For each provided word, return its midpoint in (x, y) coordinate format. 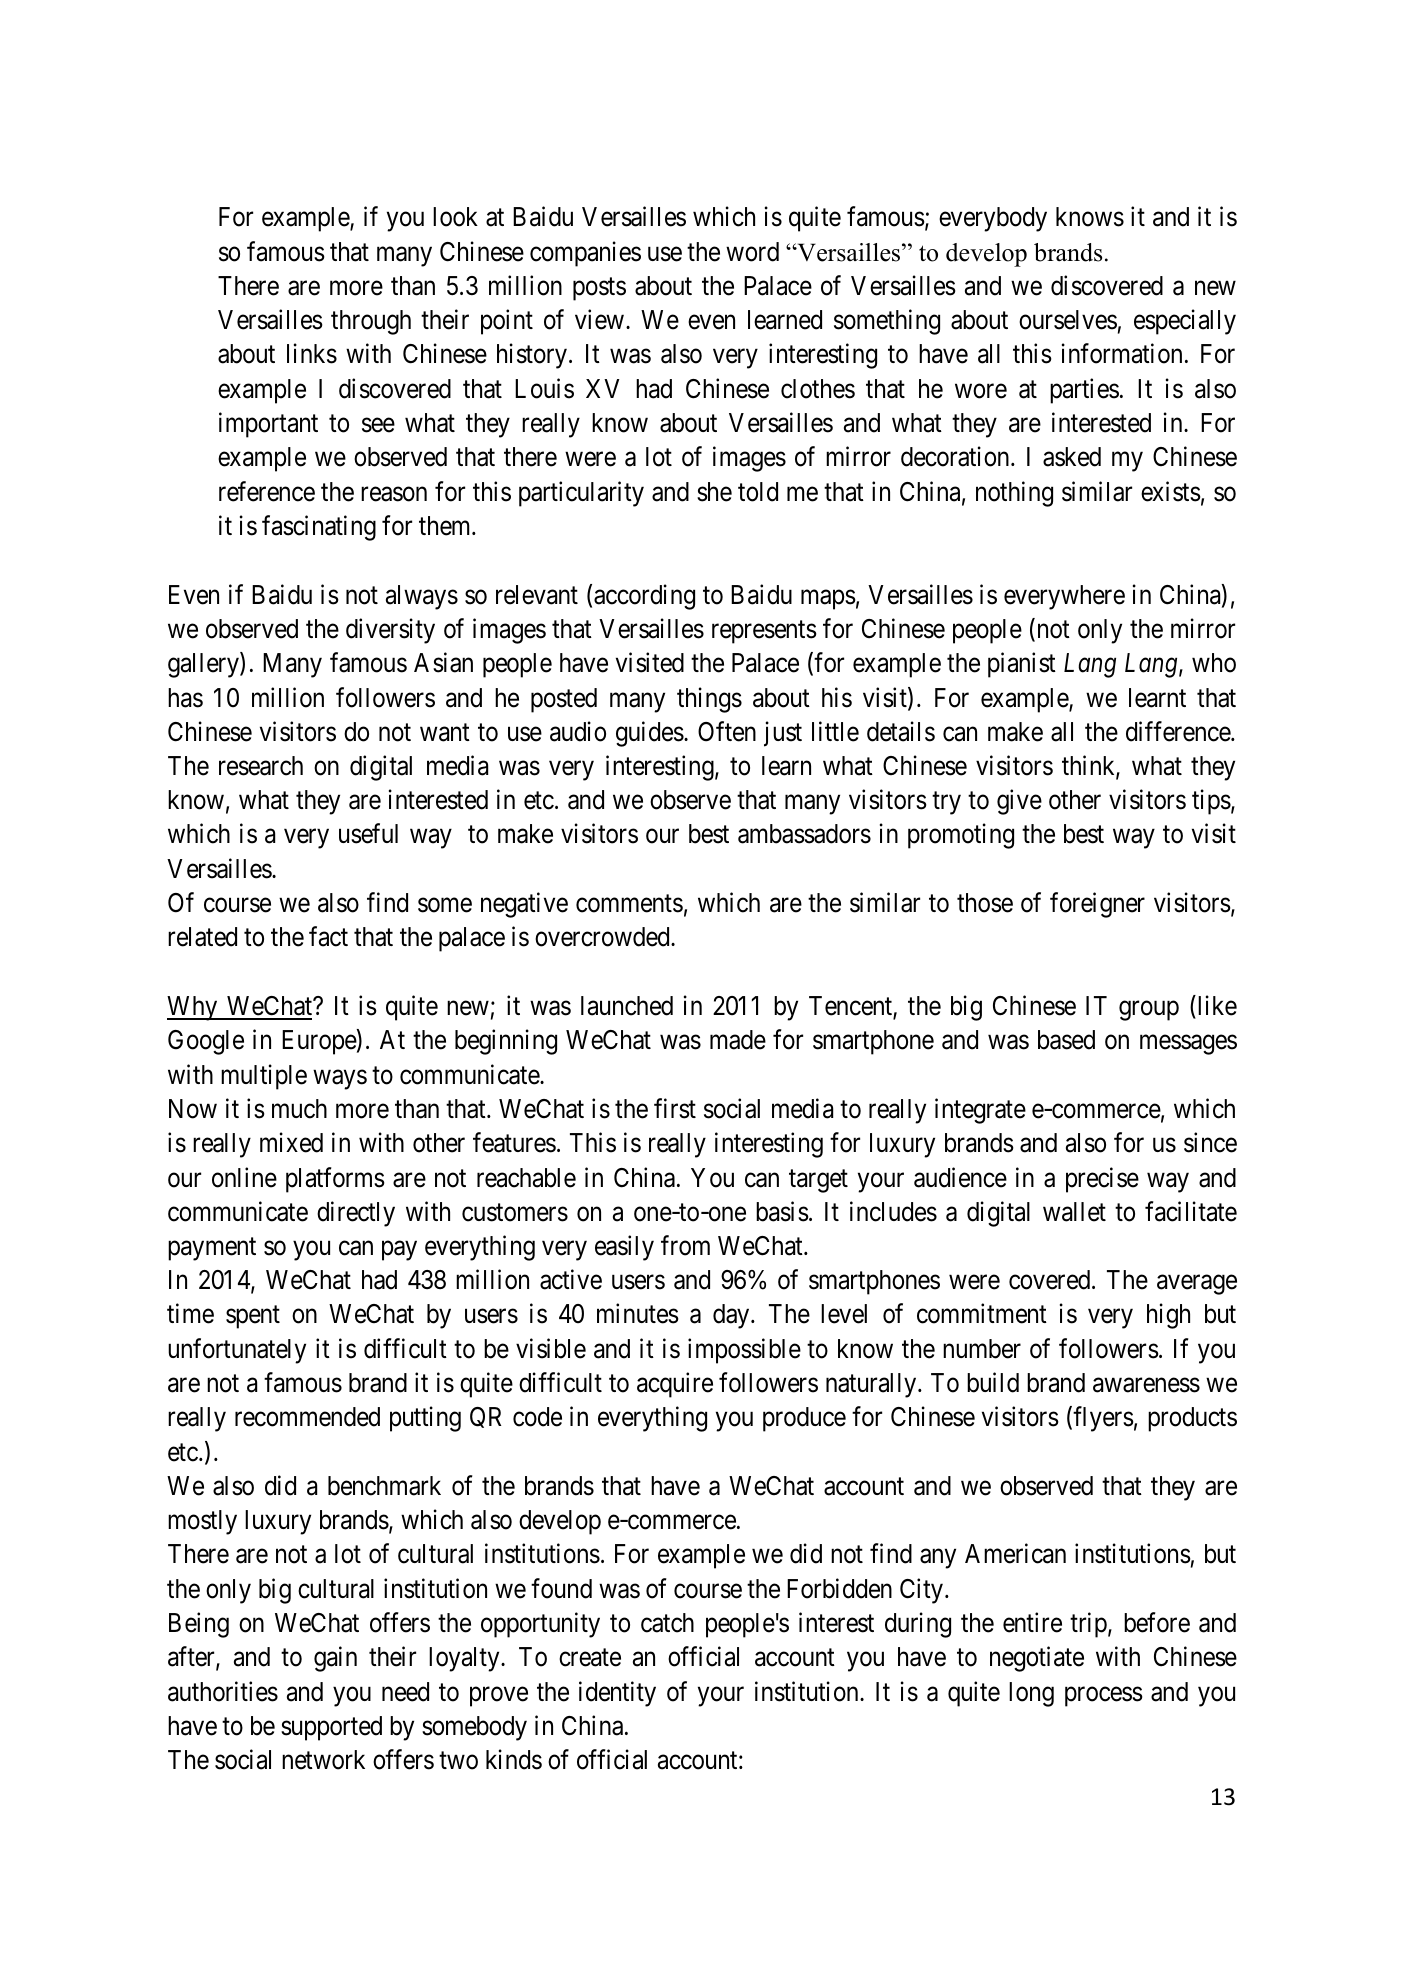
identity (617, 1694)
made (738, 1040)
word (752, 252)
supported (331, 1728)
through (371, 322)
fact (328, 937)
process (1104, 1697)
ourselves (1068, 320)
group (1149, 1011)
